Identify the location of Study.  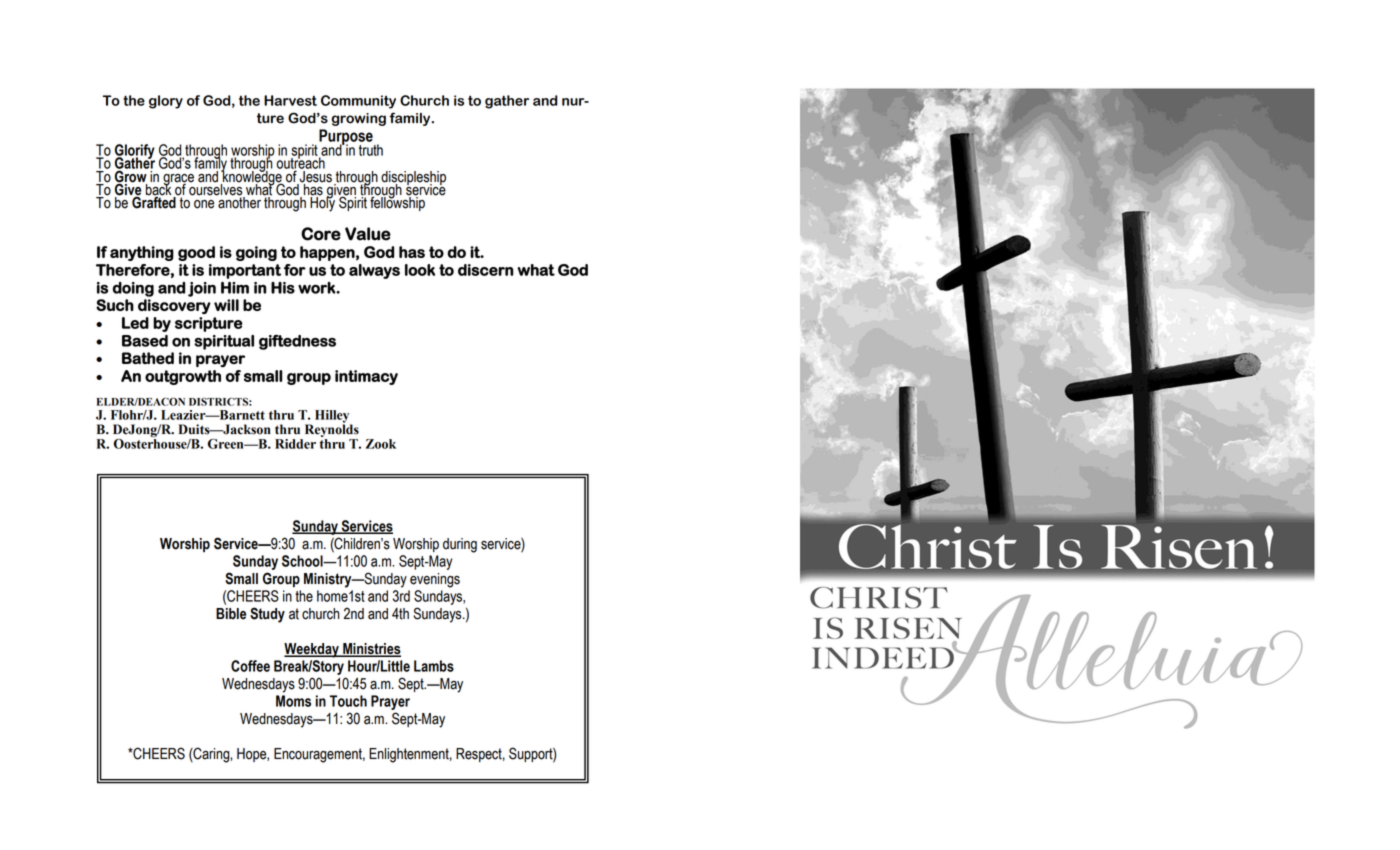
(267, 615).
